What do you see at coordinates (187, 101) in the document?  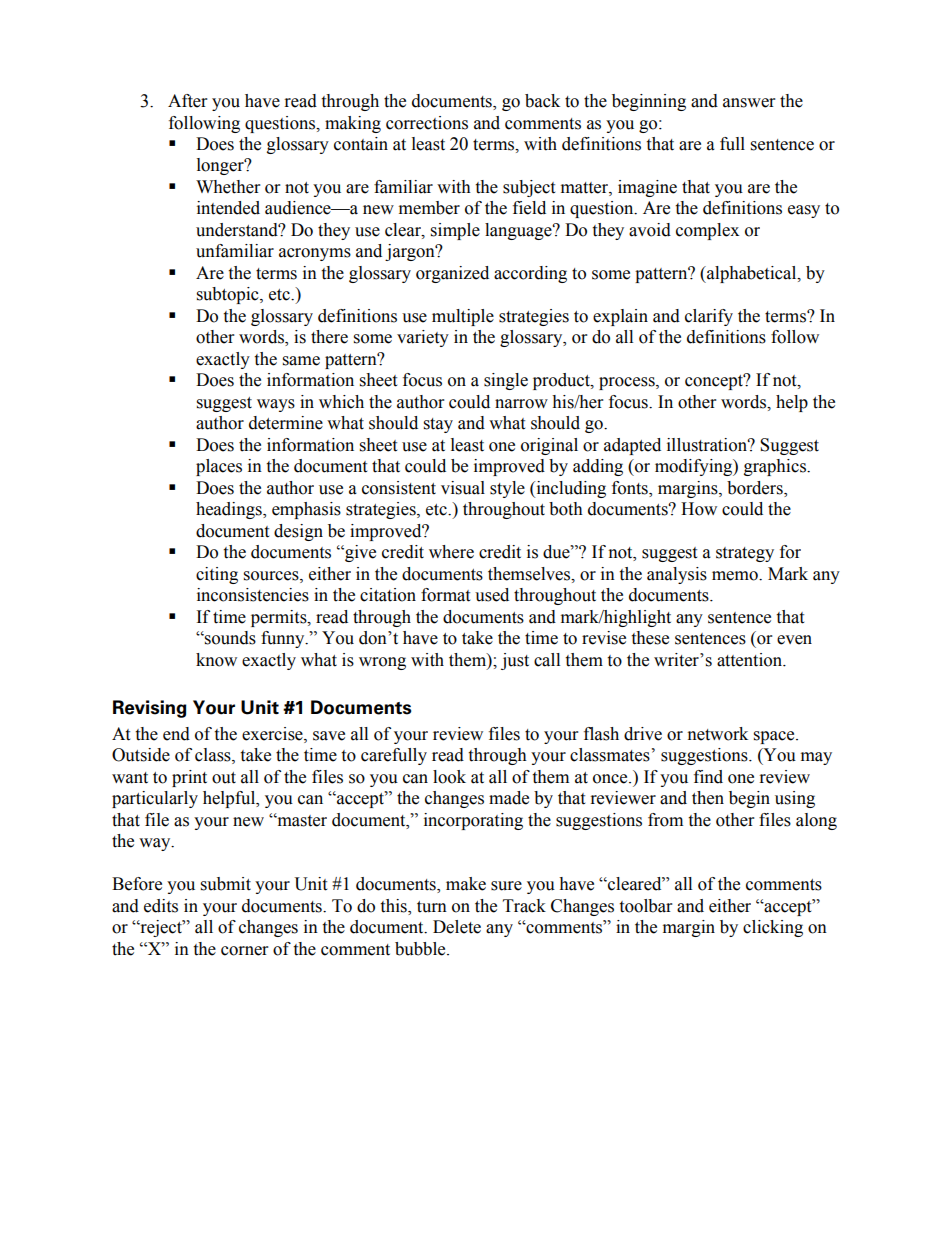 I see `After` at bounding box center [187, 101].
